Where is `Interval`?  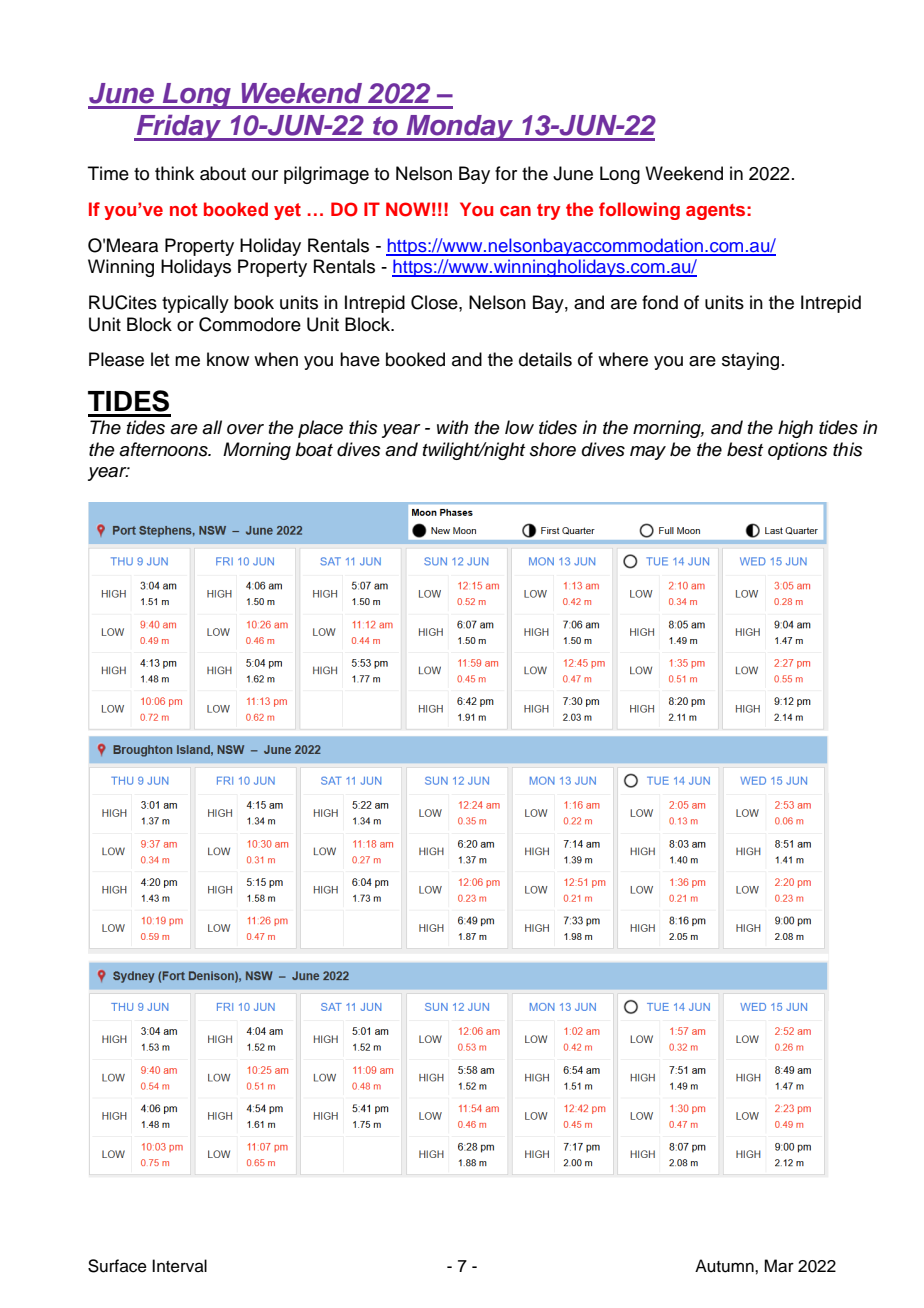 Interval is located at coordinates (179, 1266).
